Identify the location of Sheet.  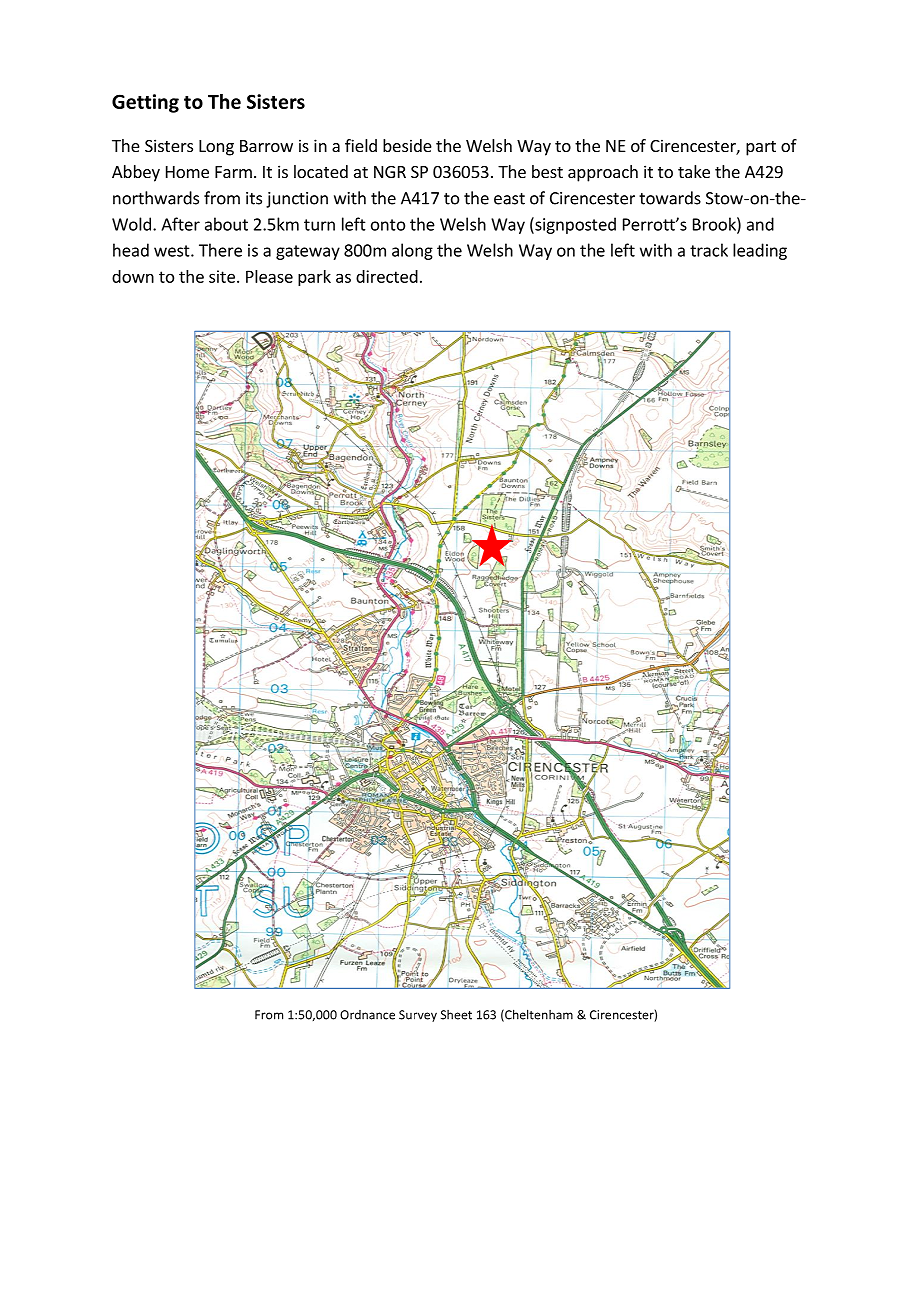
(456, 1015).
